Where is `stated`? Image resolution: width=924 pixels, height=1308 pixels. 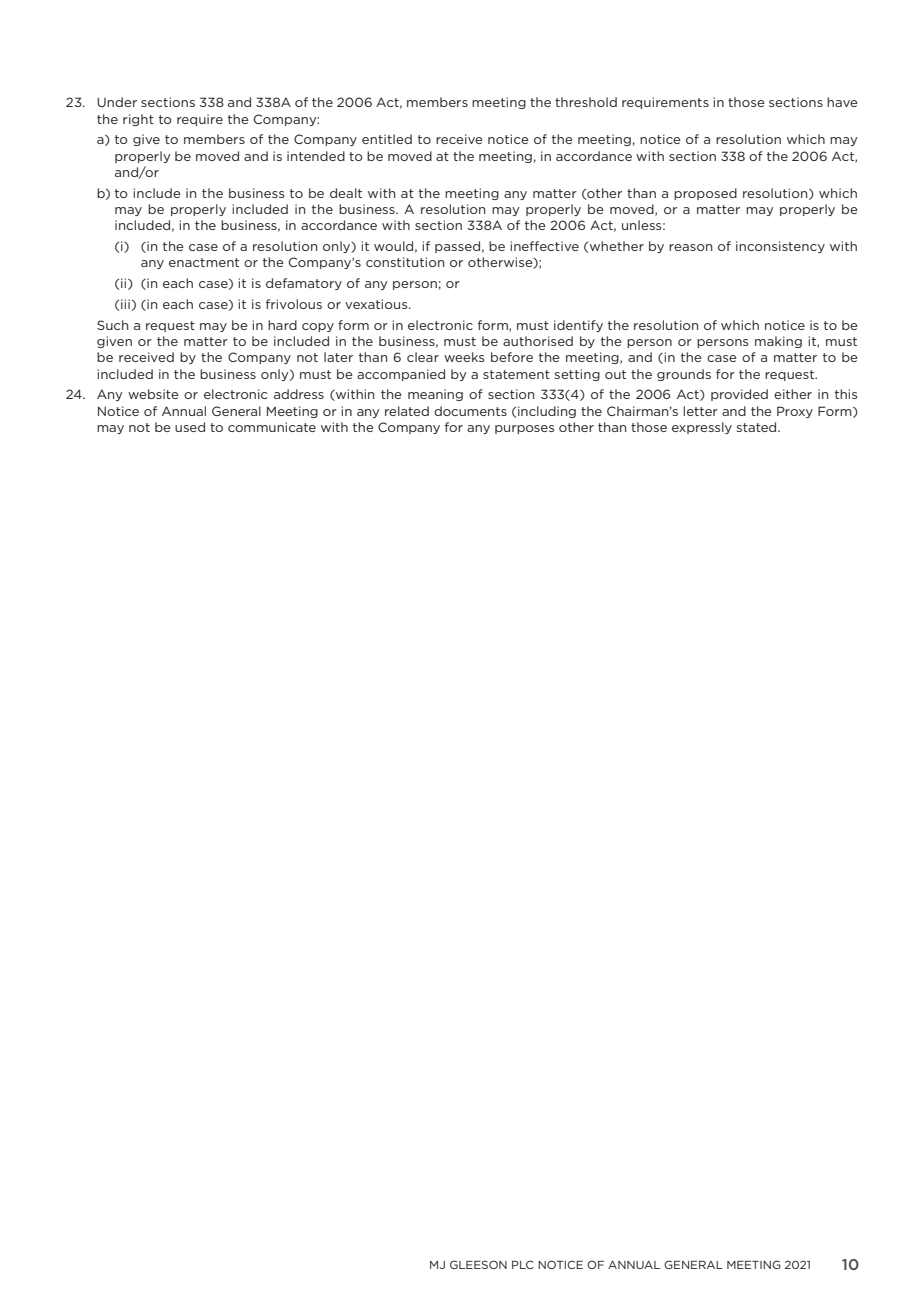 stated is located at coordinates (758, 427).
